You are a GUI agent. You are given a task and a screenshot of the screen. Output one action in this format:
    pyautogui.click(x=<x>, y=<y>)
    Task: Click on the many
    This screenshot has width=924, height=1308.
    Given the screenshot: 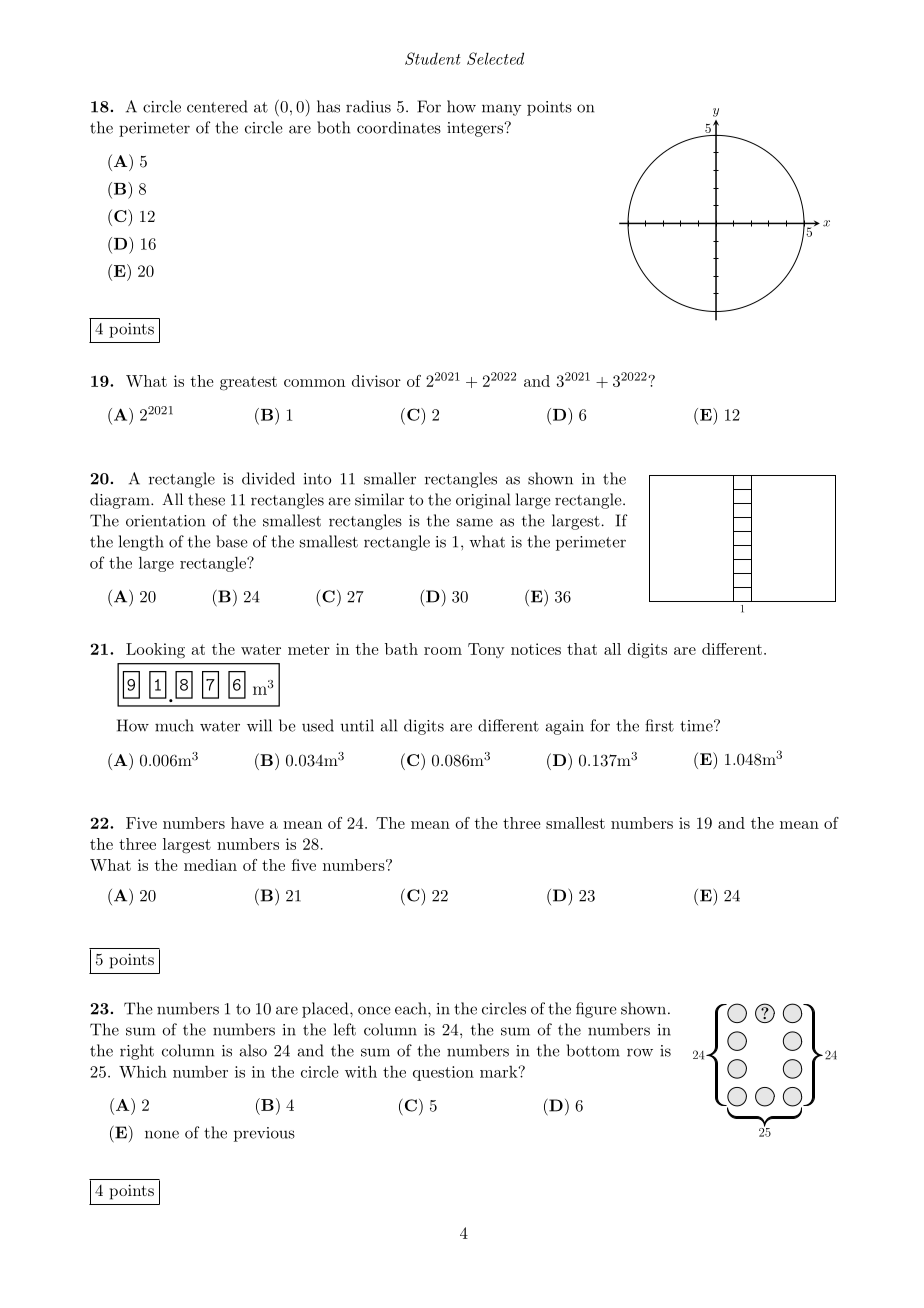 What is the action you would take?
    pyautogui.click(x=501, y=110)
